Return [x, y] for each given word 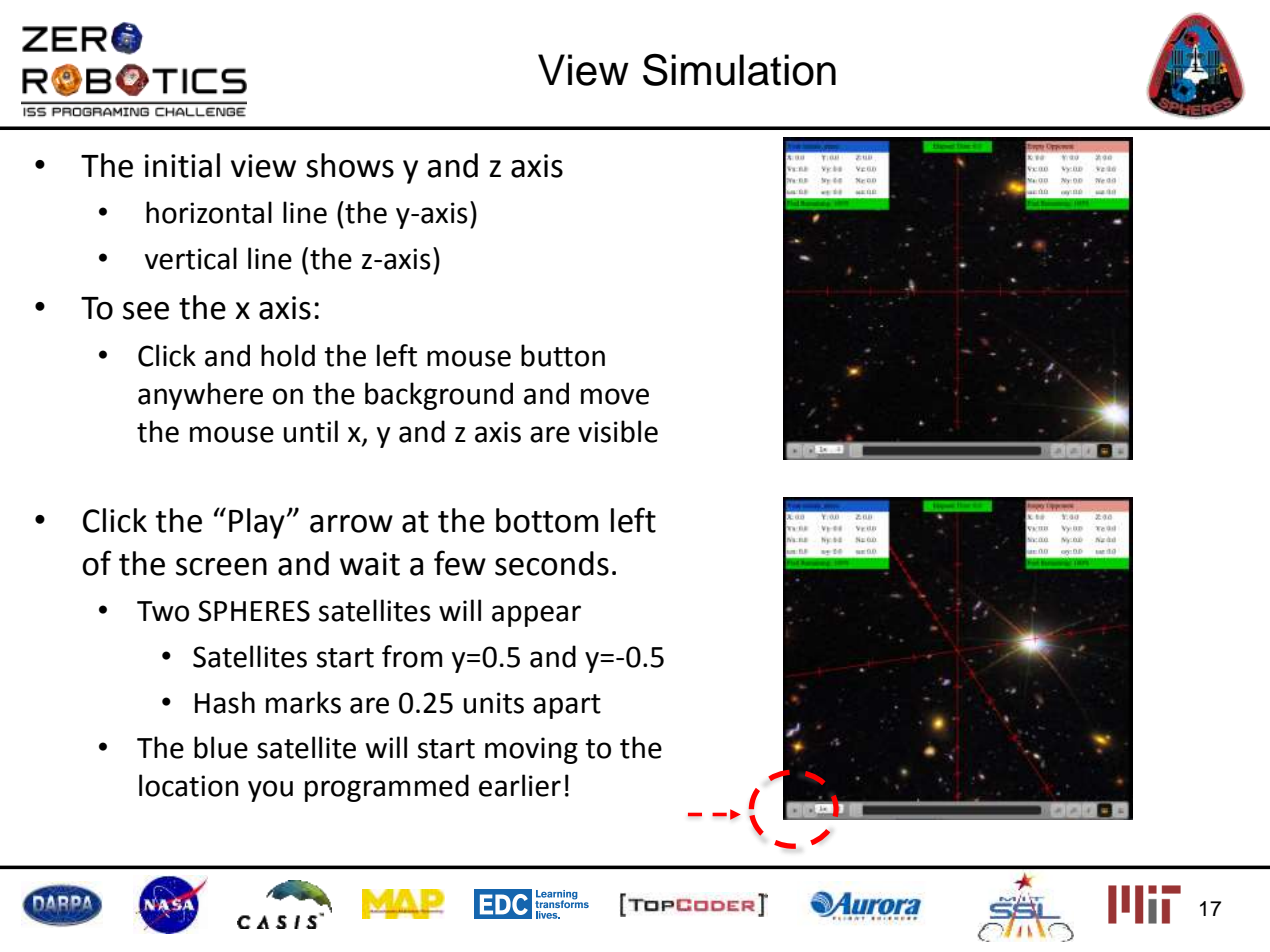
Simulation [739, 70]
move [615, 396]
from [412, 656]
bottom [547, 520]
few [460, 563]
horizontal [209, 212]
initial [182, 165]
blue [221, 747]
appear [536, 616]
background [439, 396]
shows [350, 165]
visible [618, 431]
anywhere [200, 396]
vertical [191, 258]
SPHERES [254, 611]
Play [257, 523]
